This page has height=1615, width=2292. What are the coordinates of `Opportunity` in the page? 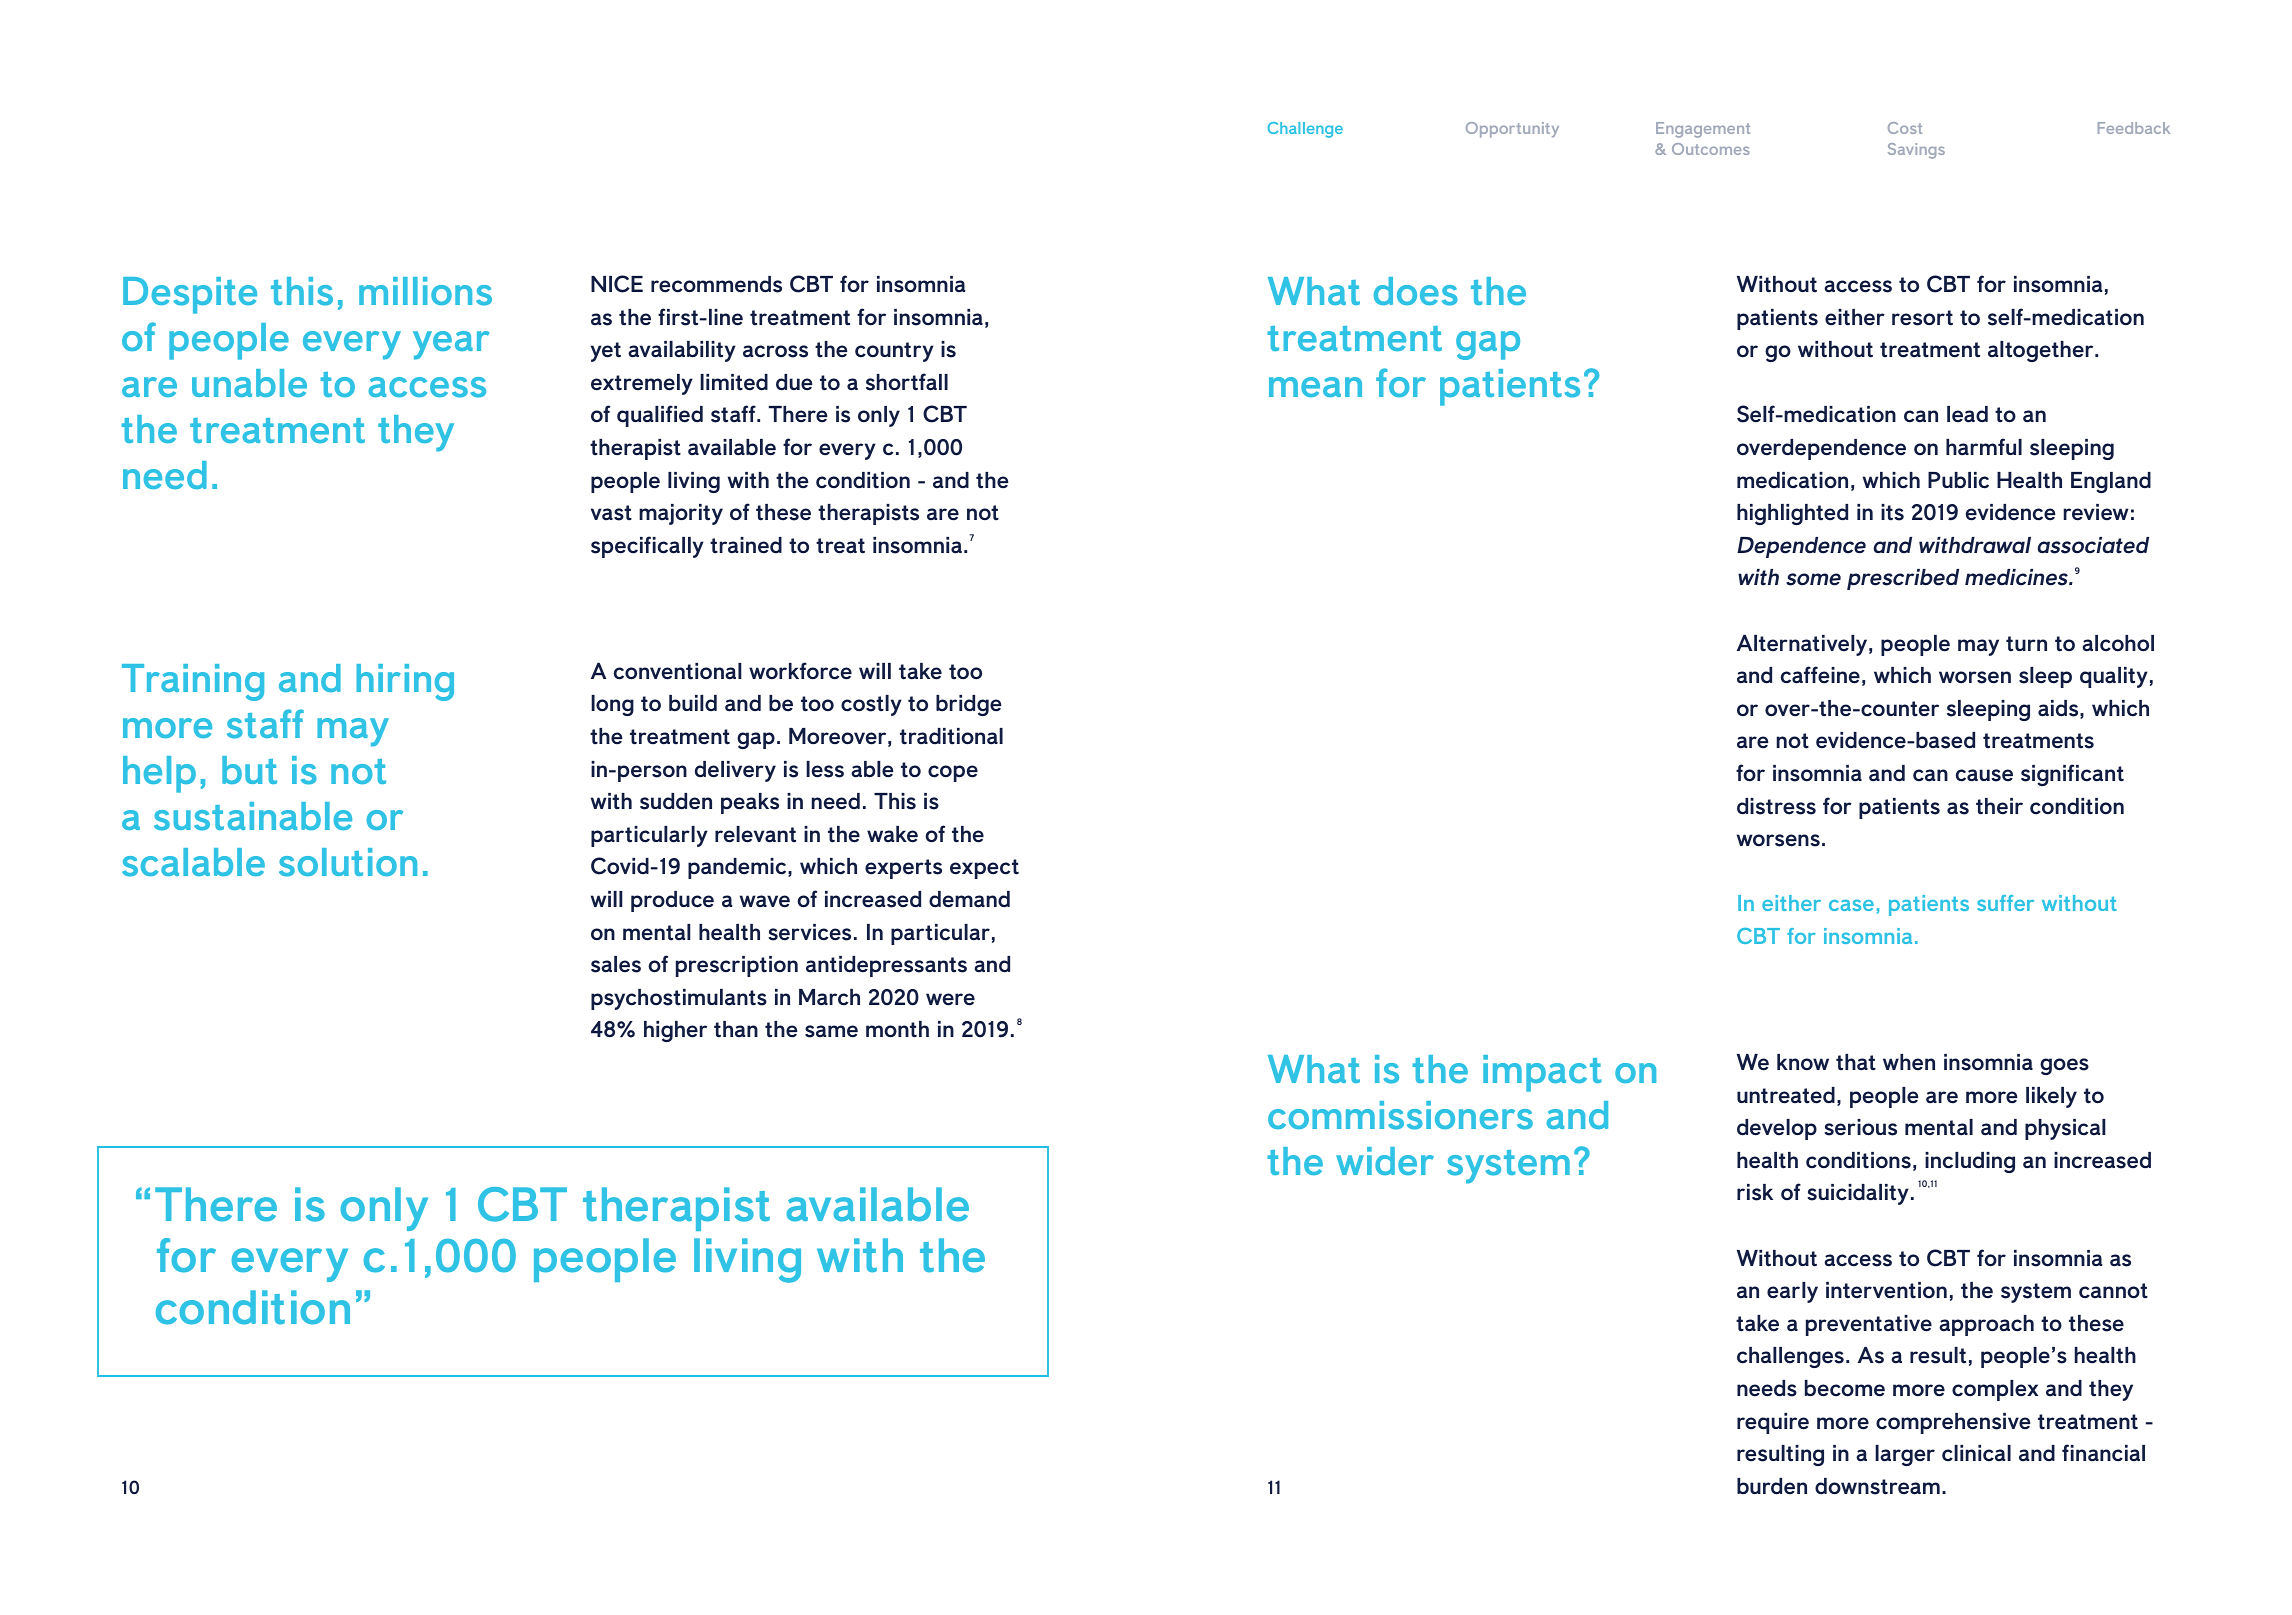 It's located at (1512, 130).
